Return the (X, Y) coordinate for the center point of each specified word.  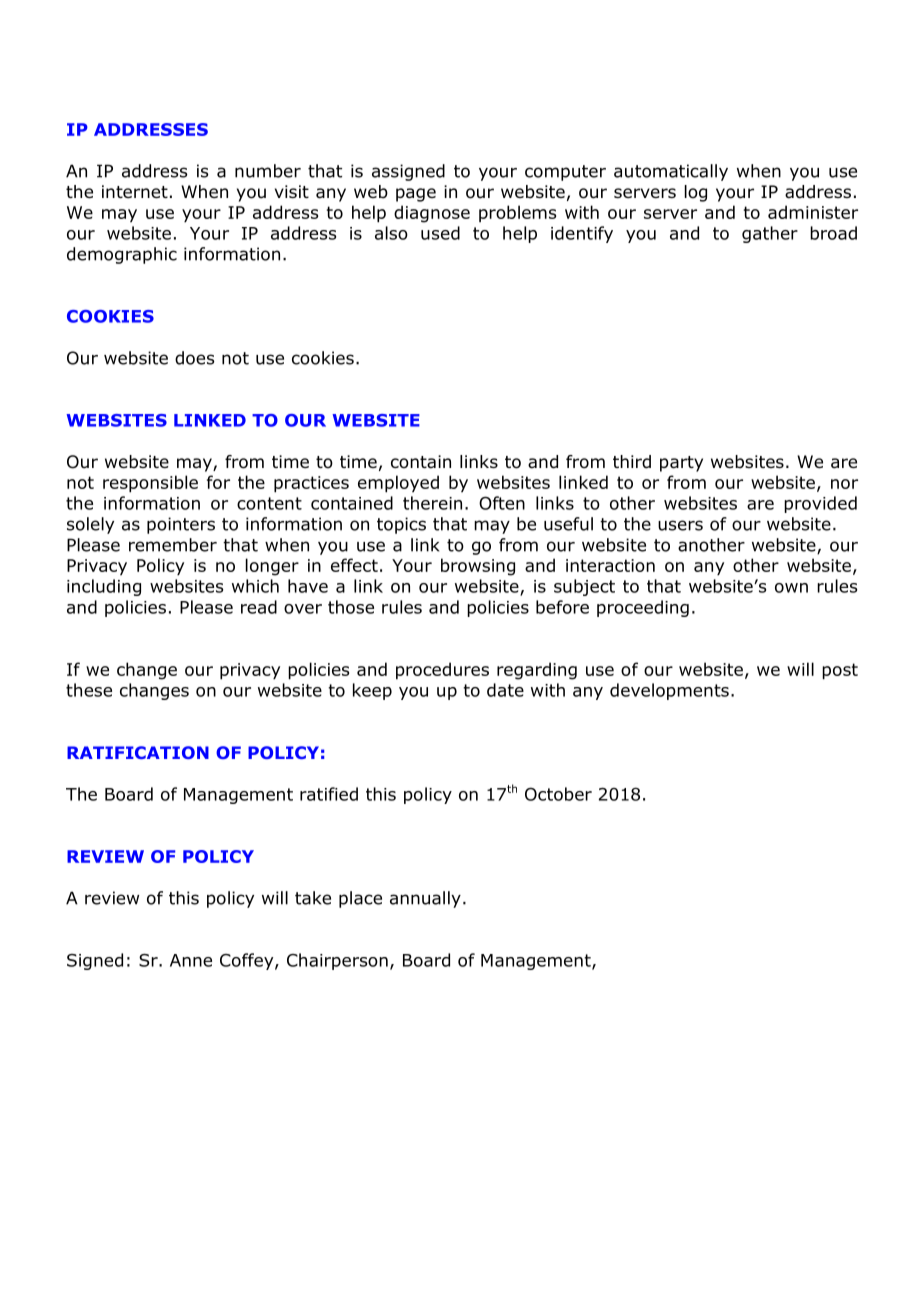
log (696, 193)
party (681, 464)
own (791, 588)
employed (398, 484)
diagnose (432, 214)
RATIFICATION (138, 752)
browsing (478, 567)
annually (425, 899)
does (195, 358)
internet (135, 192)
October (558, 794)
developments (669, 691)
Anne (191, 960)
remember (173, 545)
